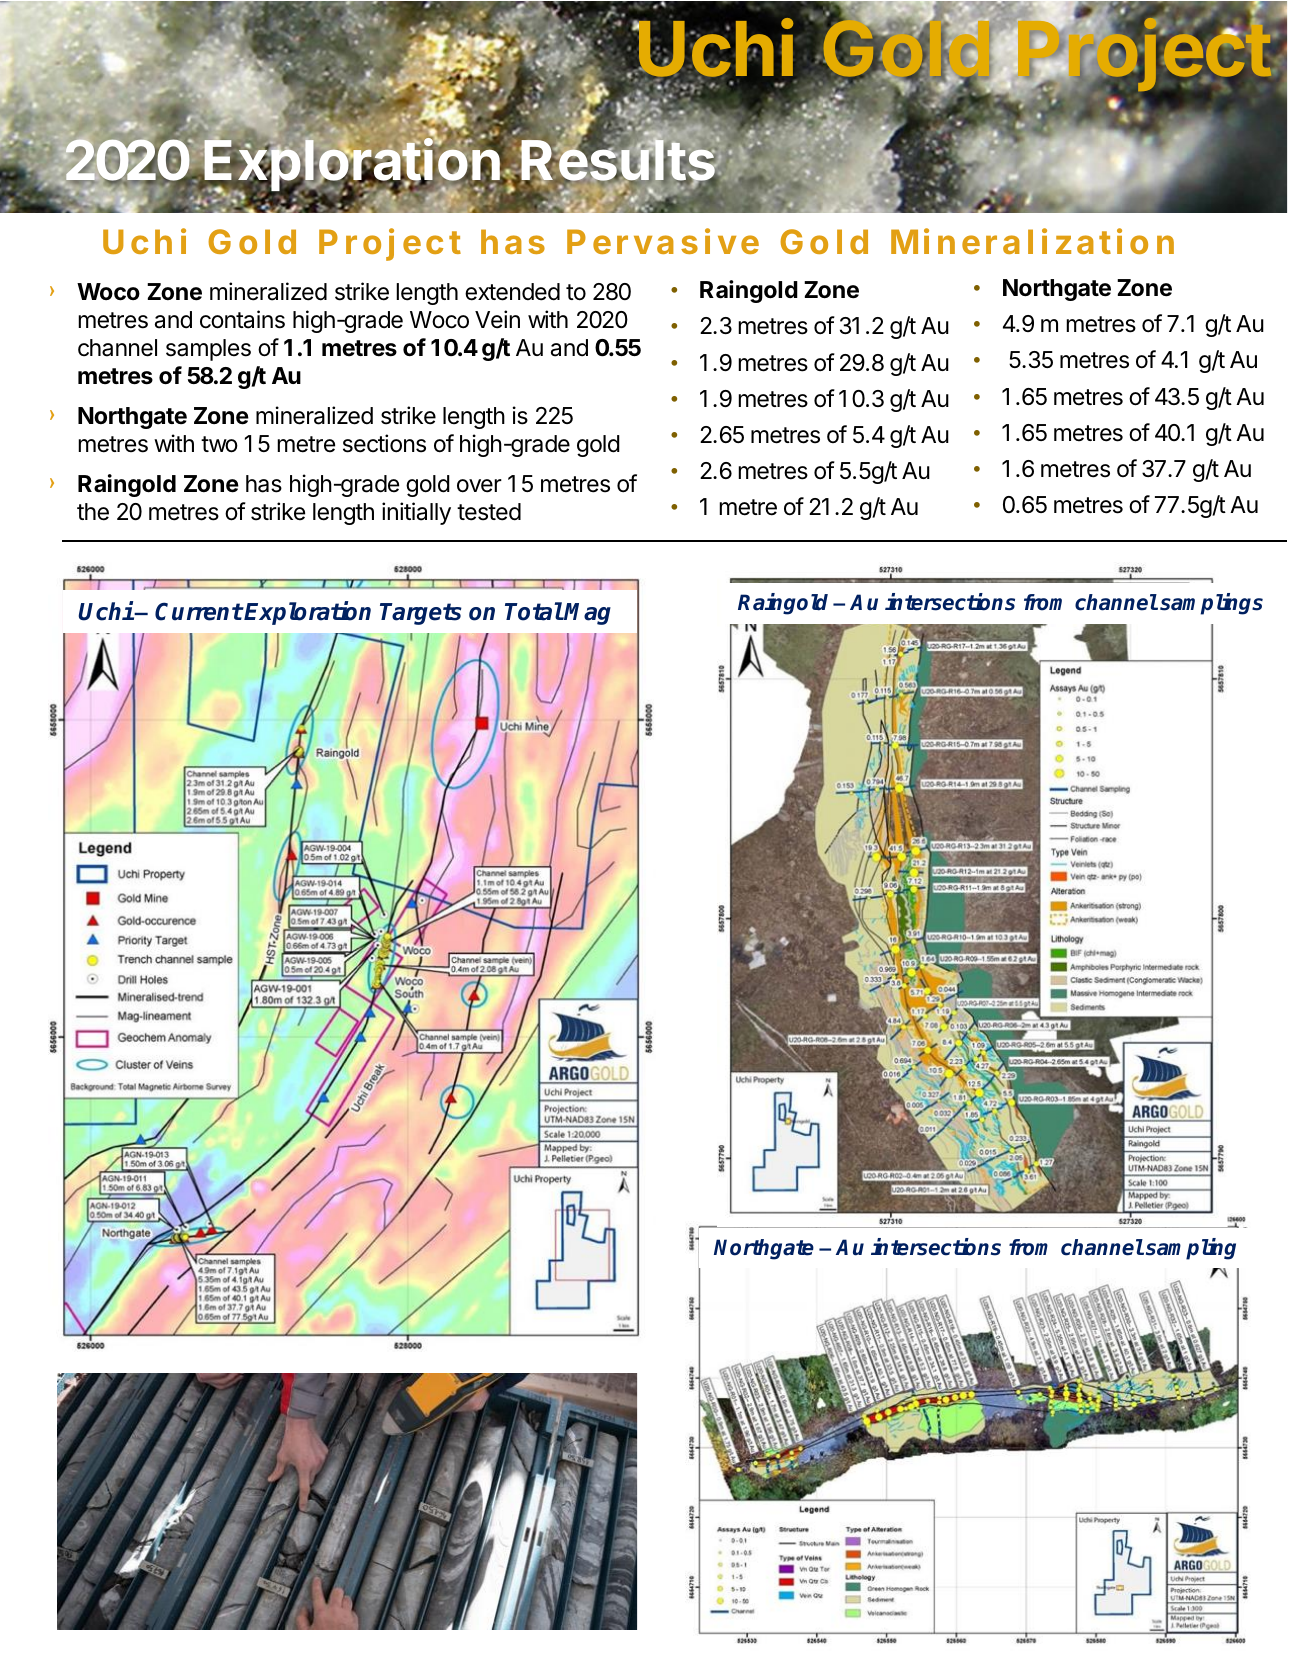 This screenshot has width=1290, height=1669. I want to click on extended, so click(512, 292).
